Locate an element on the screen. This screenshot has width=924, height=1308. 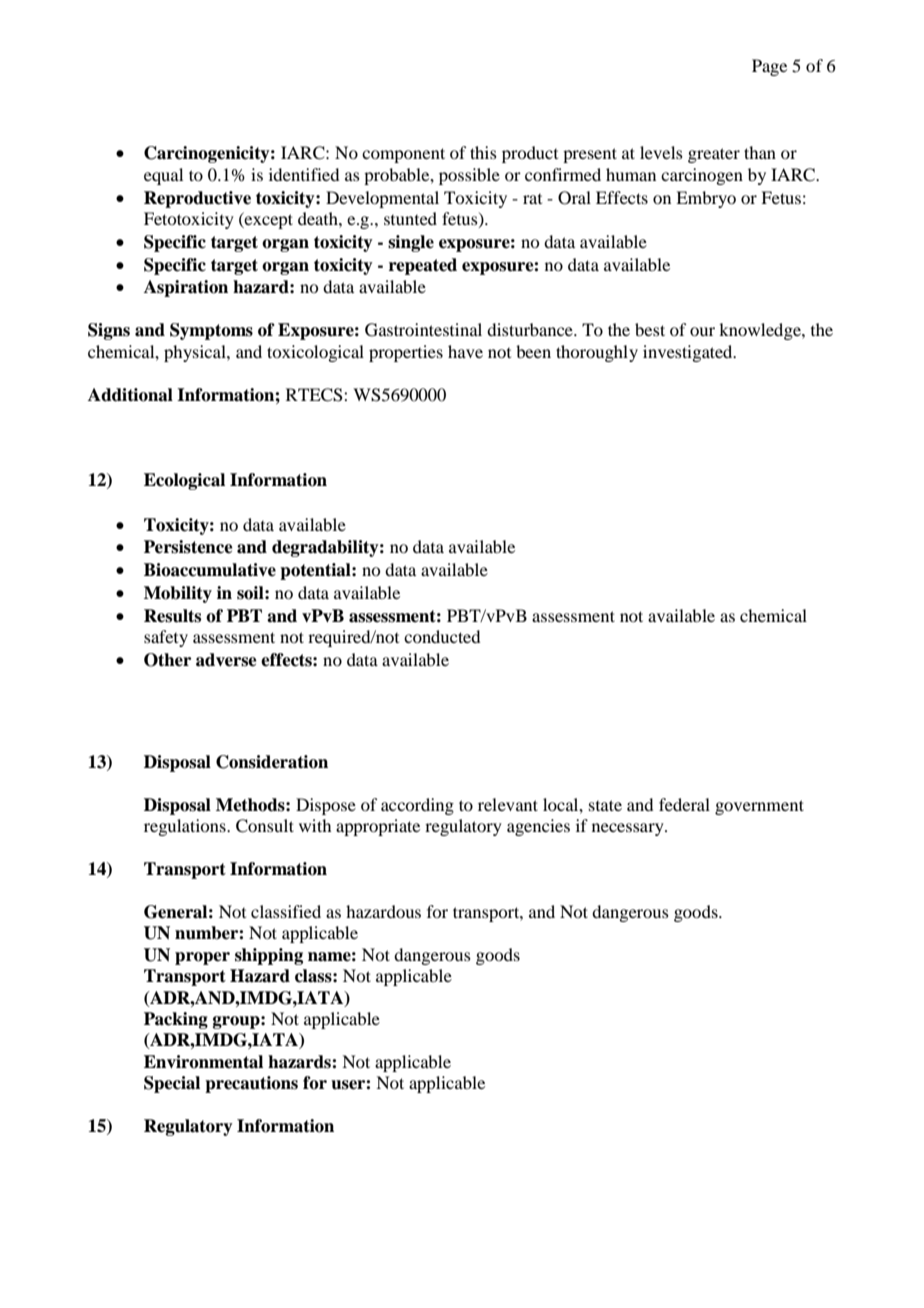
regulations is located at coordinates (186, 827).
